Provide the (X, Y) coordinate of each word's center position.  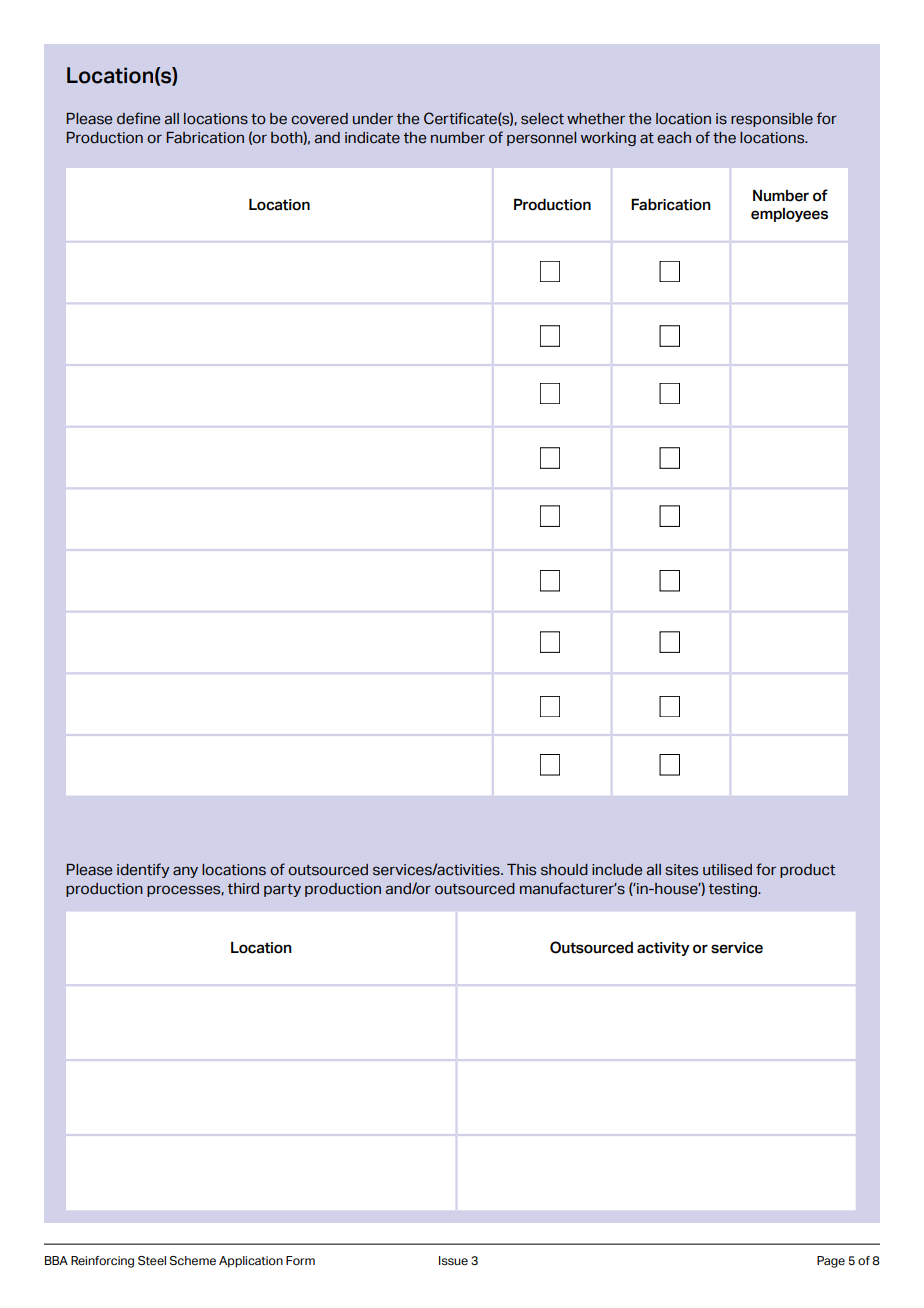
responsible (772, 120)
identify (143, 870)
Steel (152, 1261)
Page (831, 1262)
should (564, 870)
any (185, 872)
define (138, 118)
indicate (372, 138)
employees (789, 215)
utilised (727, 870)
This (521, 870)
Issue (453, 1261)
